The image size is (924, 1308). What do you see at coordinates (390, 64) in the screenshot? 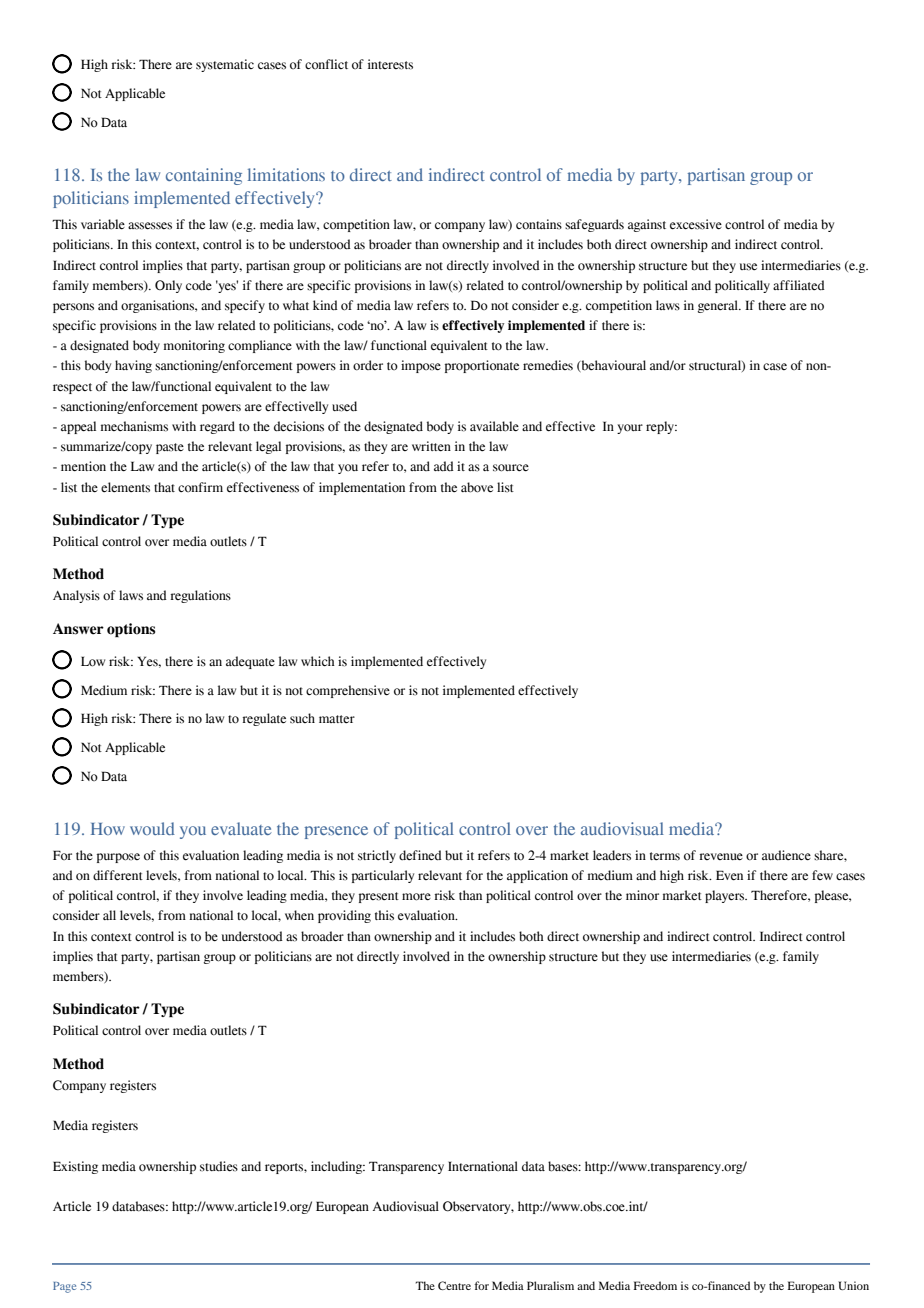
I see `interests` at bounding box center [390, 64].
